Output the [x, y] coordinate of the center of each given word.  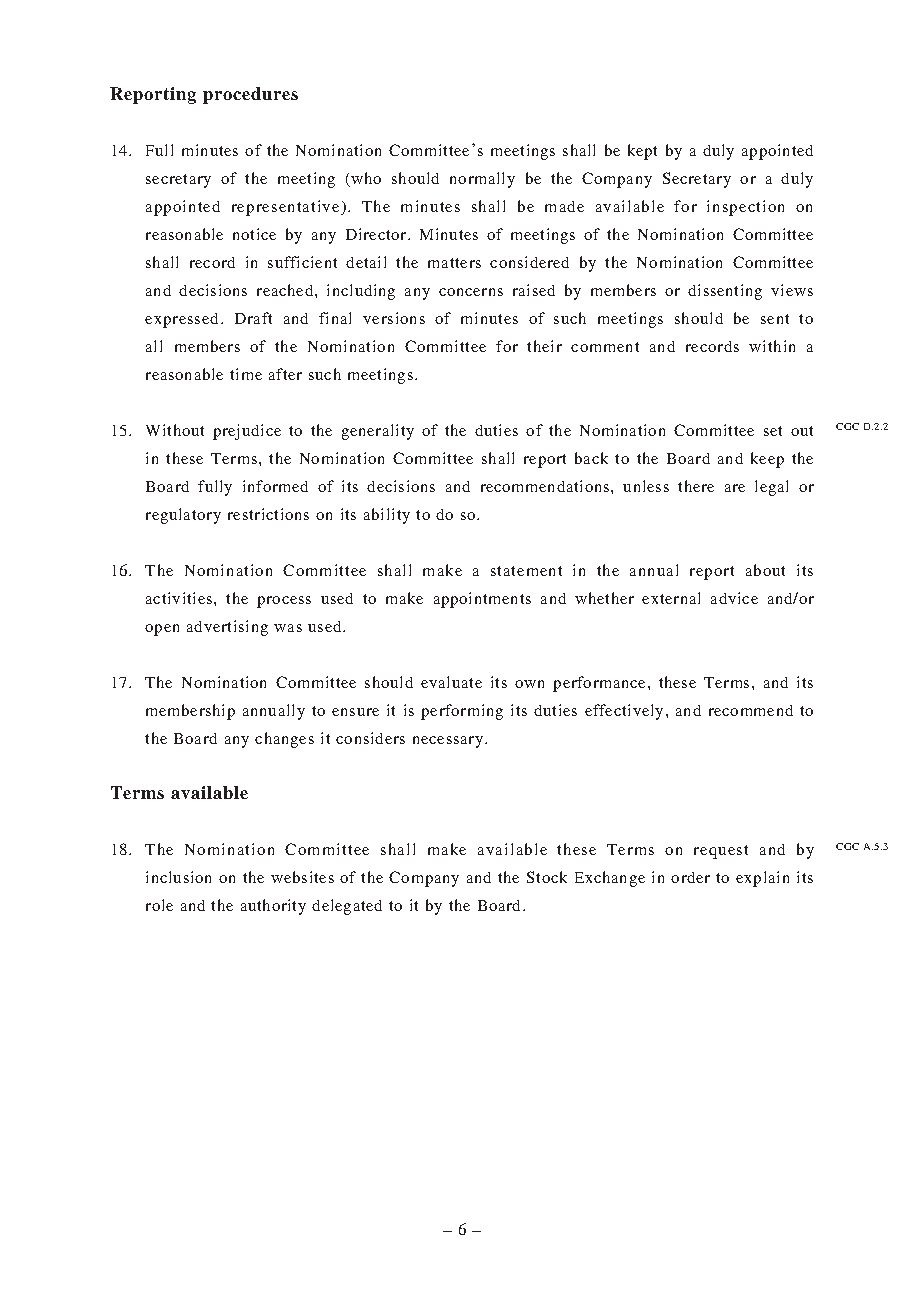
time [246, 374]
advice [734, 598]
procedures [250, 95]
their [544, 346]
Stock [547, 877]
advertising [227, 628]
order [690, 877]
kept [642, 152]
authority [273, 907]
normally [482, 180]
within [772, 346]
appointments [482, 600]
